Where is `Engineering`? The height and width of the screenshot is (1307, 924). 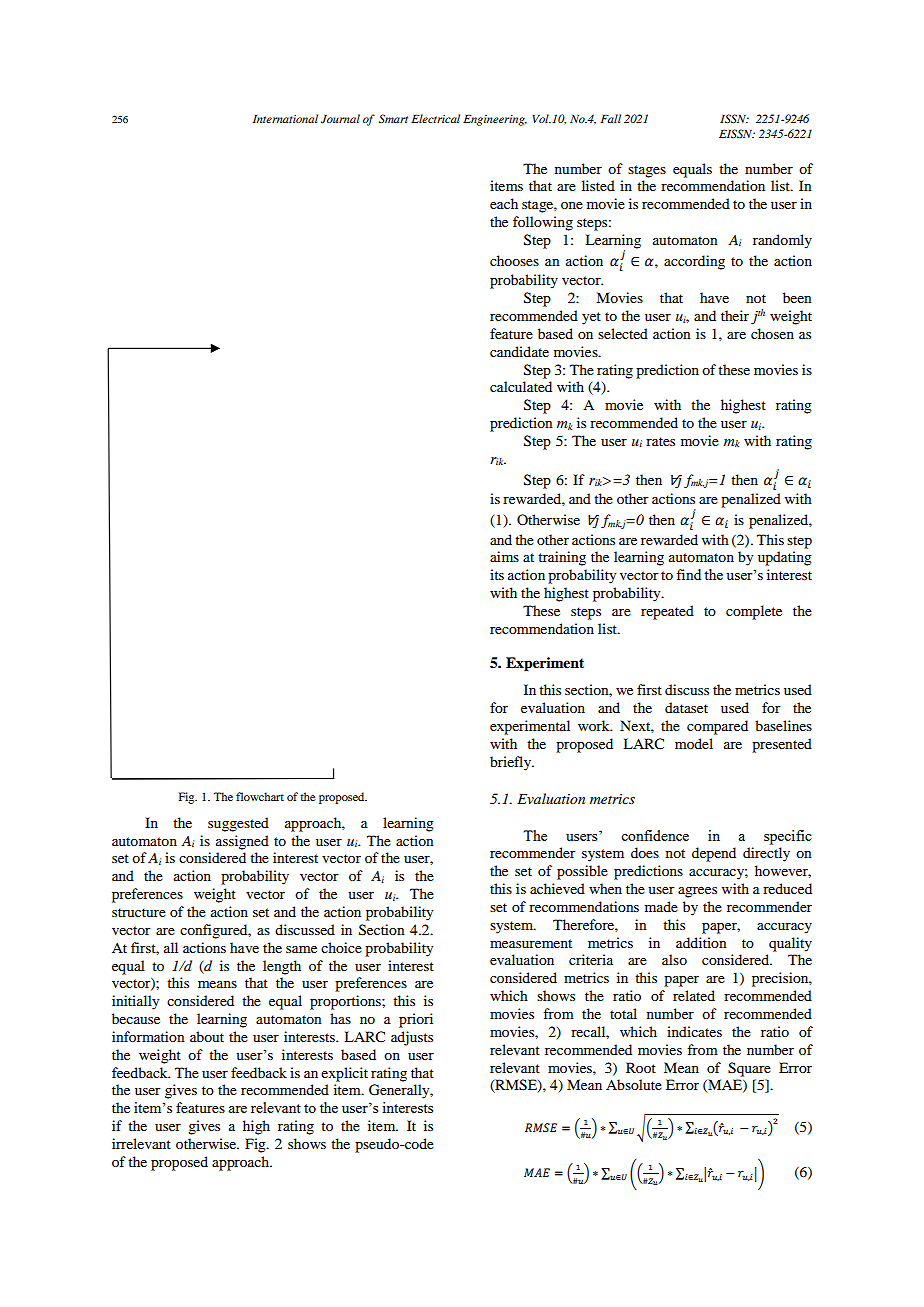 Engineering is located at coordinates (495, 120).
